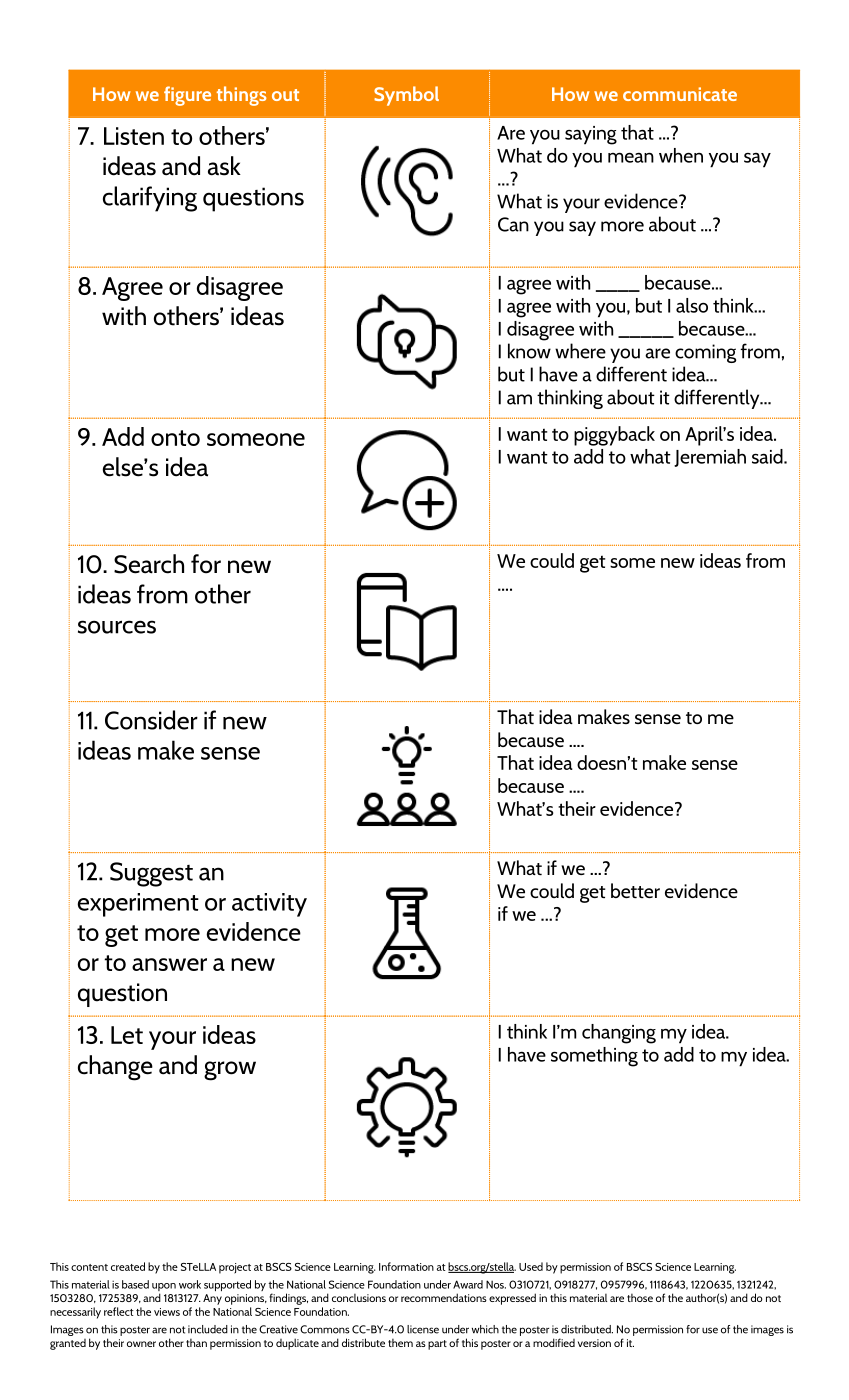  I want to click on activity, so click(269, 905).
